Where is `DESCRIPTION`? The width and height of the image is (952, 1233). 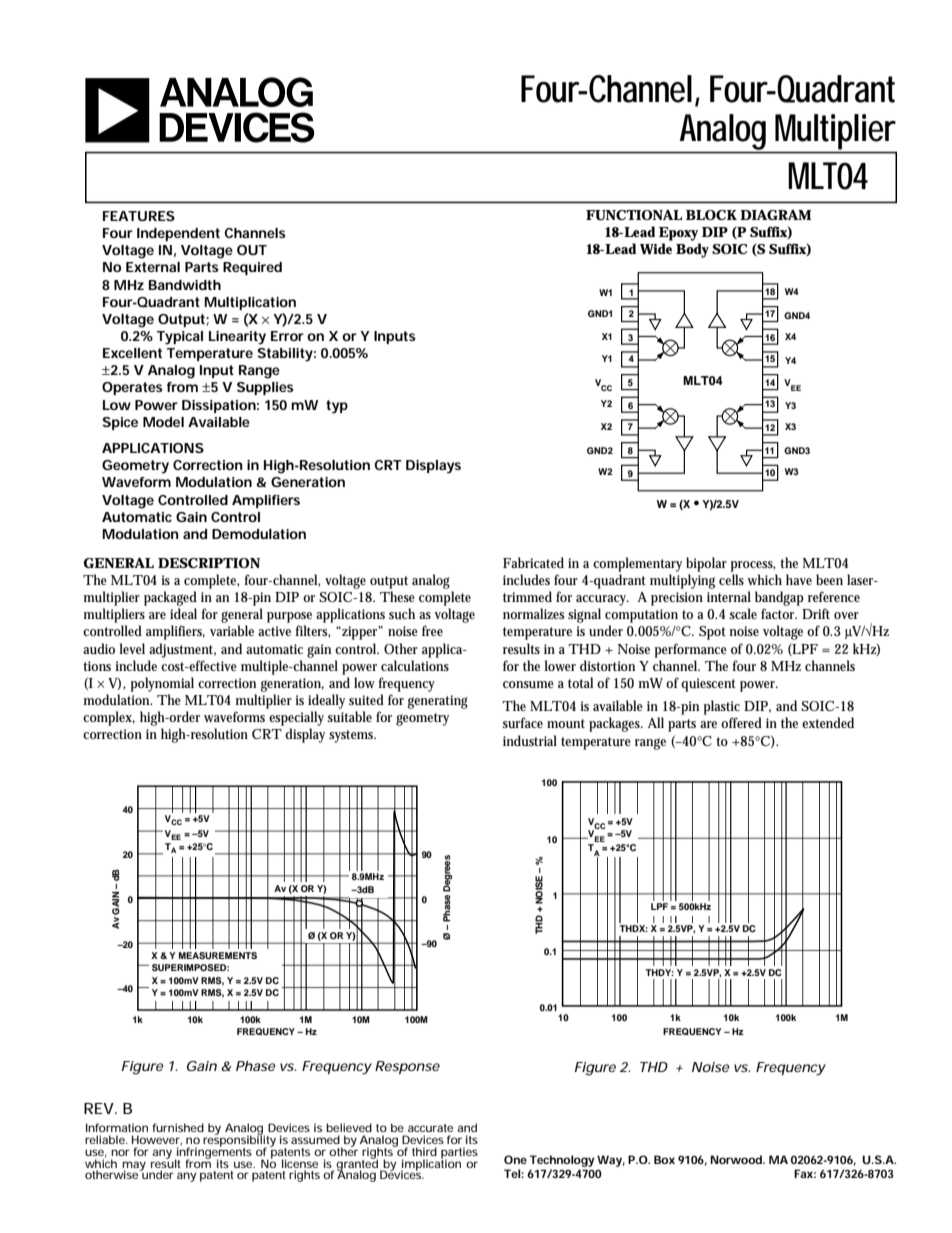 DESCRIPTION is located at coordinates (209, 563).
